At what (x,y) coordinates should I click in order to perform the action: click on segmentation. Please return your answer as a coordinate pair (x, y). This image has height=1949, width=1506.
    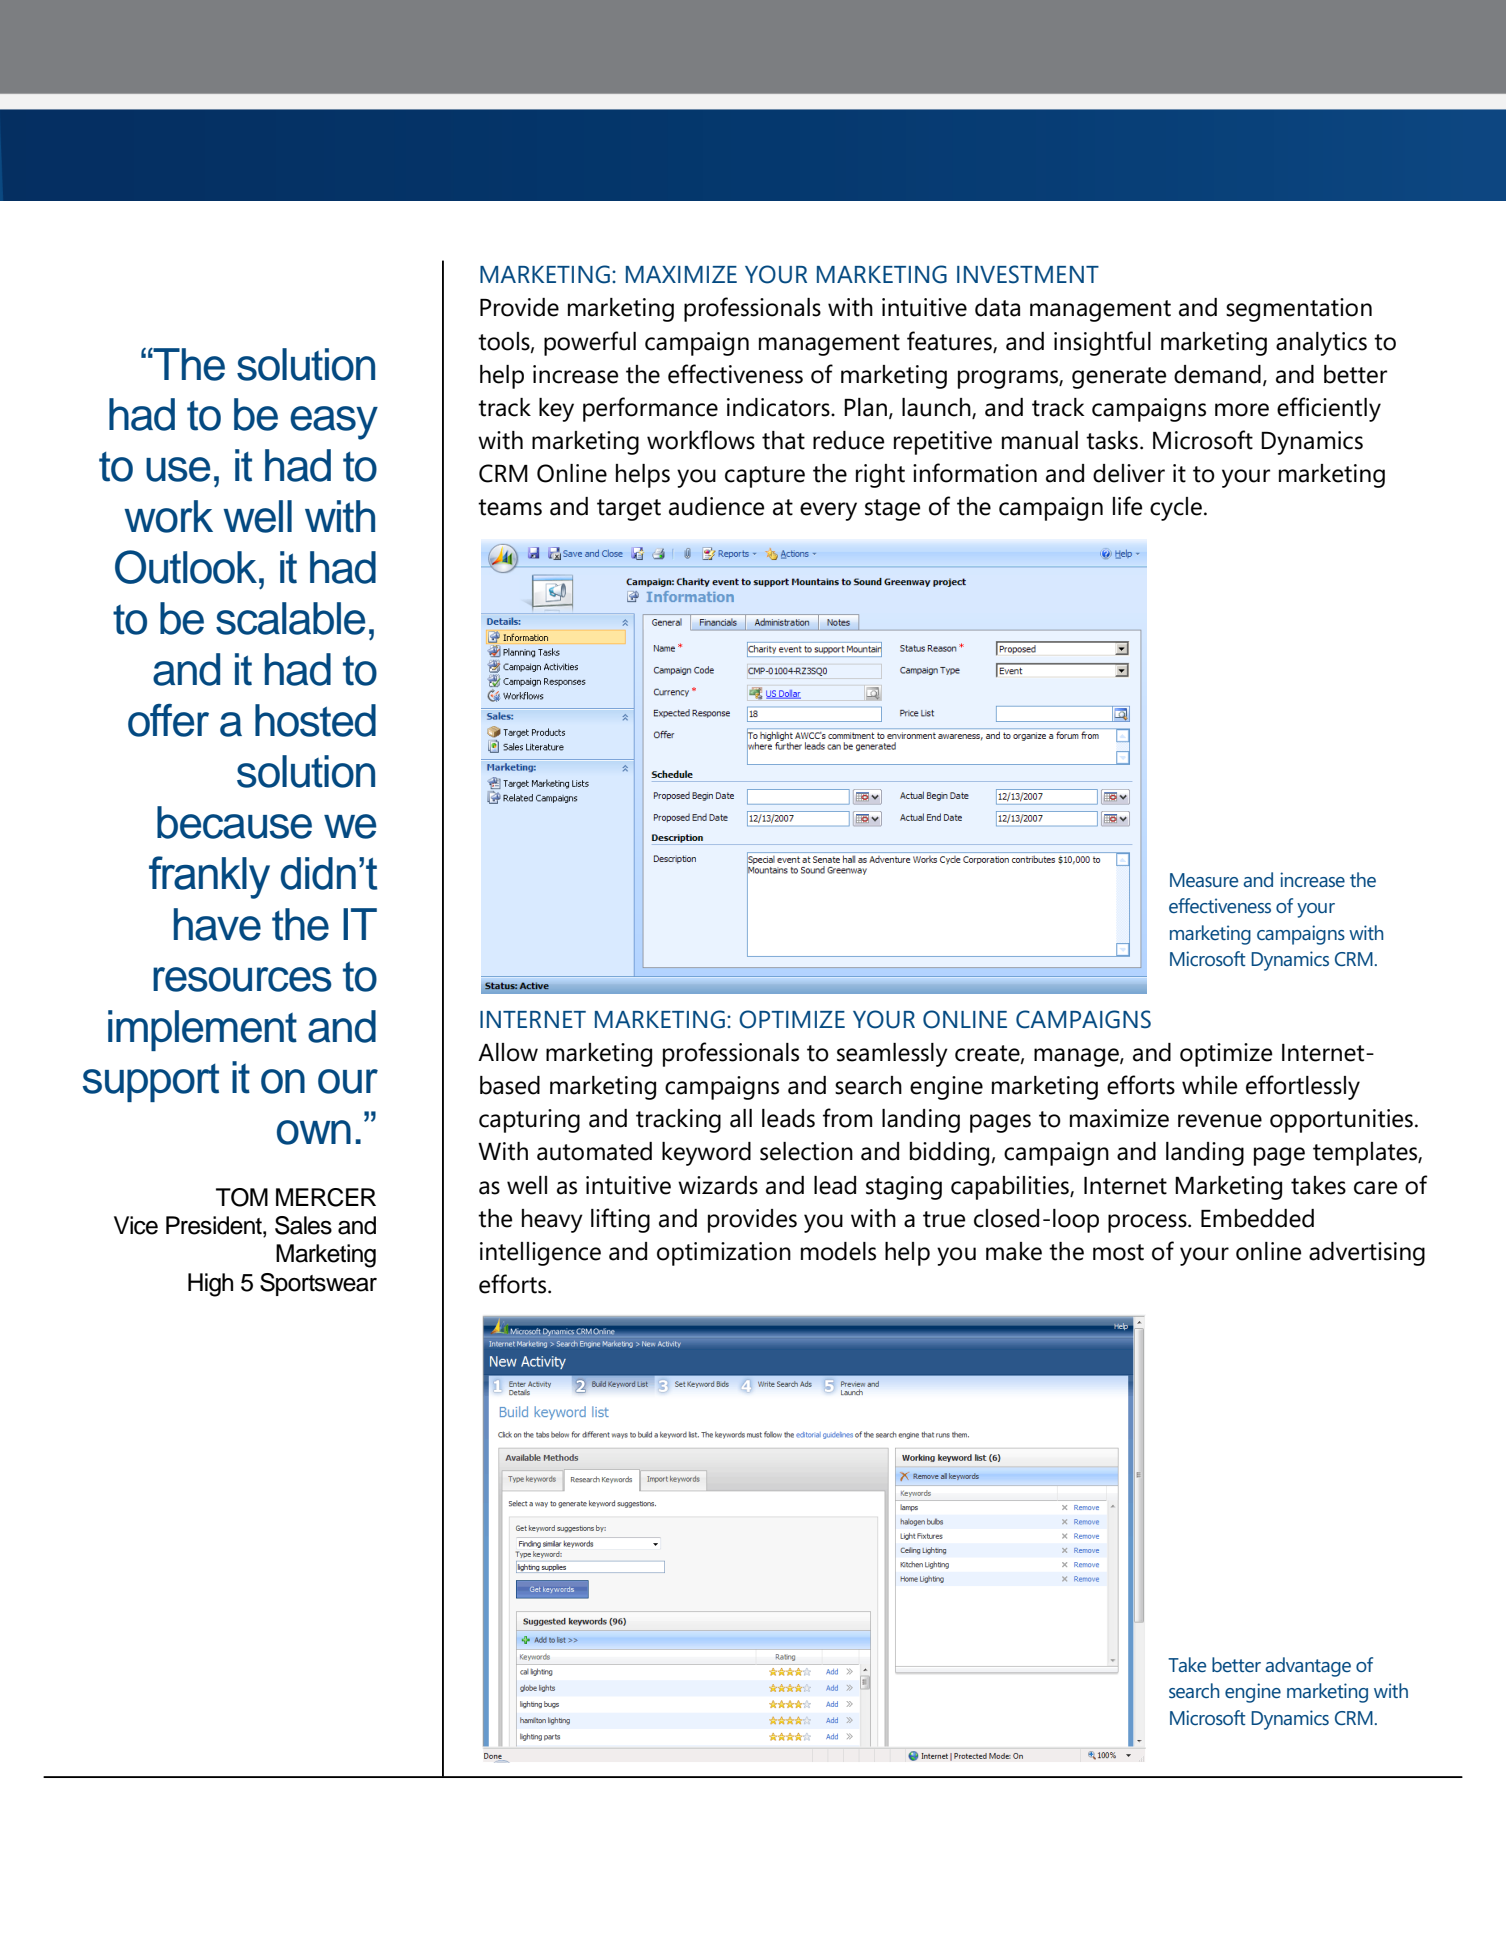
    Looking at the image, I should click on (1299, 310).
